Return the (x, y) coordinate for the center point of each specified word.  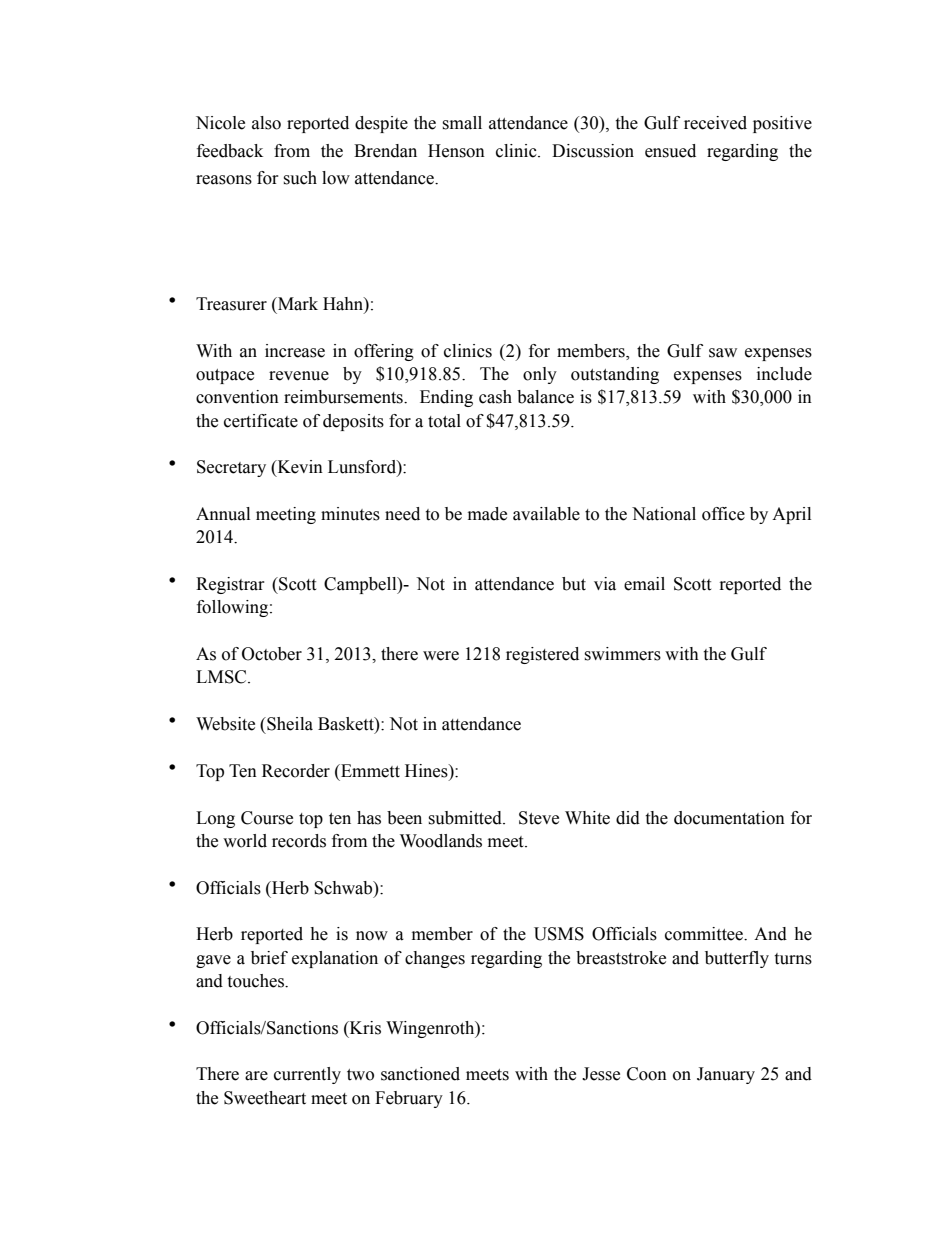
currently (307, 1075)
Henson (456, 151)
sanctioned (420, 1074)
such (300, 178)
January (726, 1075)
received (715, 123)
